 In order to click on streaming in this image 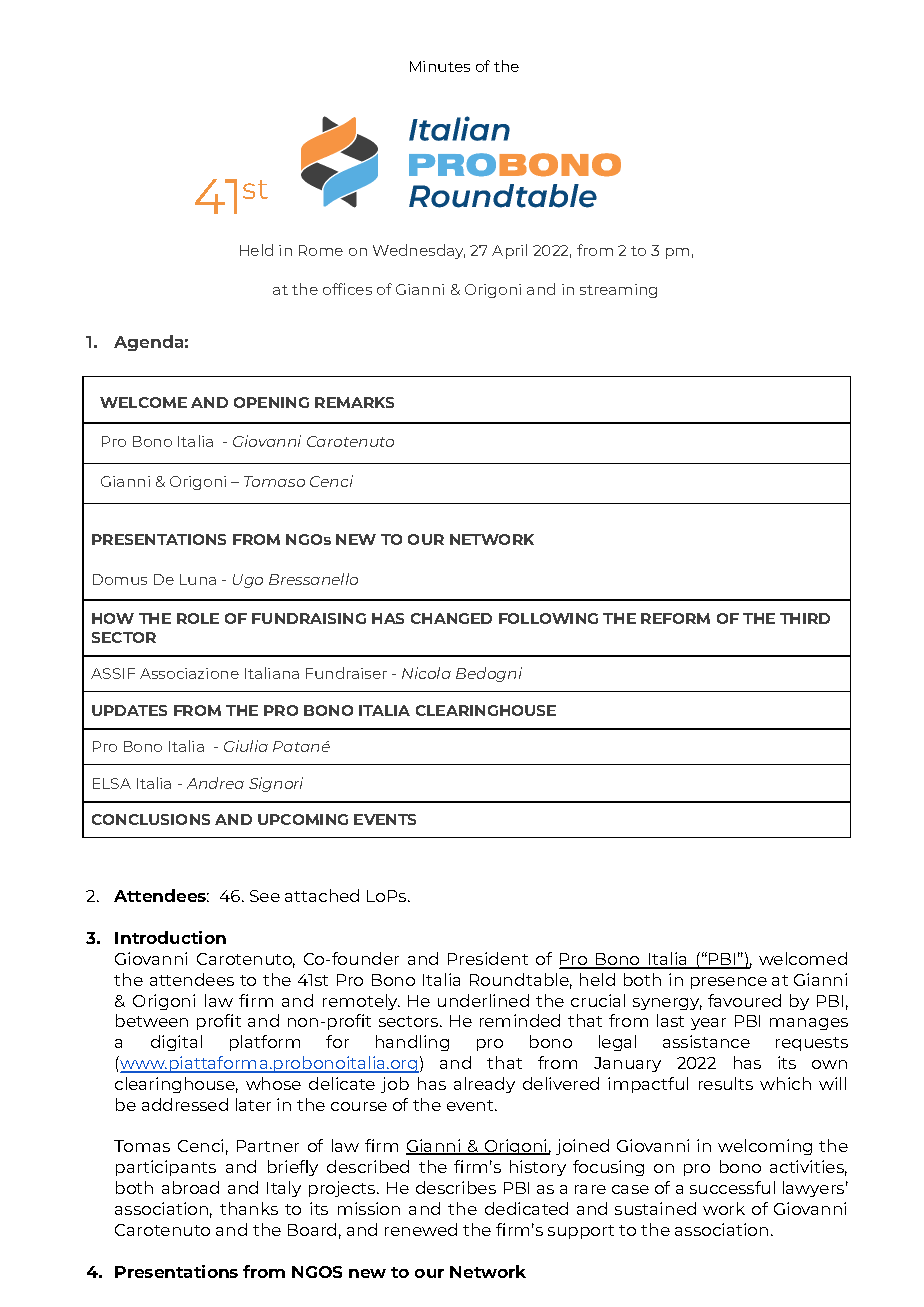, I will do `click(618, 291)`.
